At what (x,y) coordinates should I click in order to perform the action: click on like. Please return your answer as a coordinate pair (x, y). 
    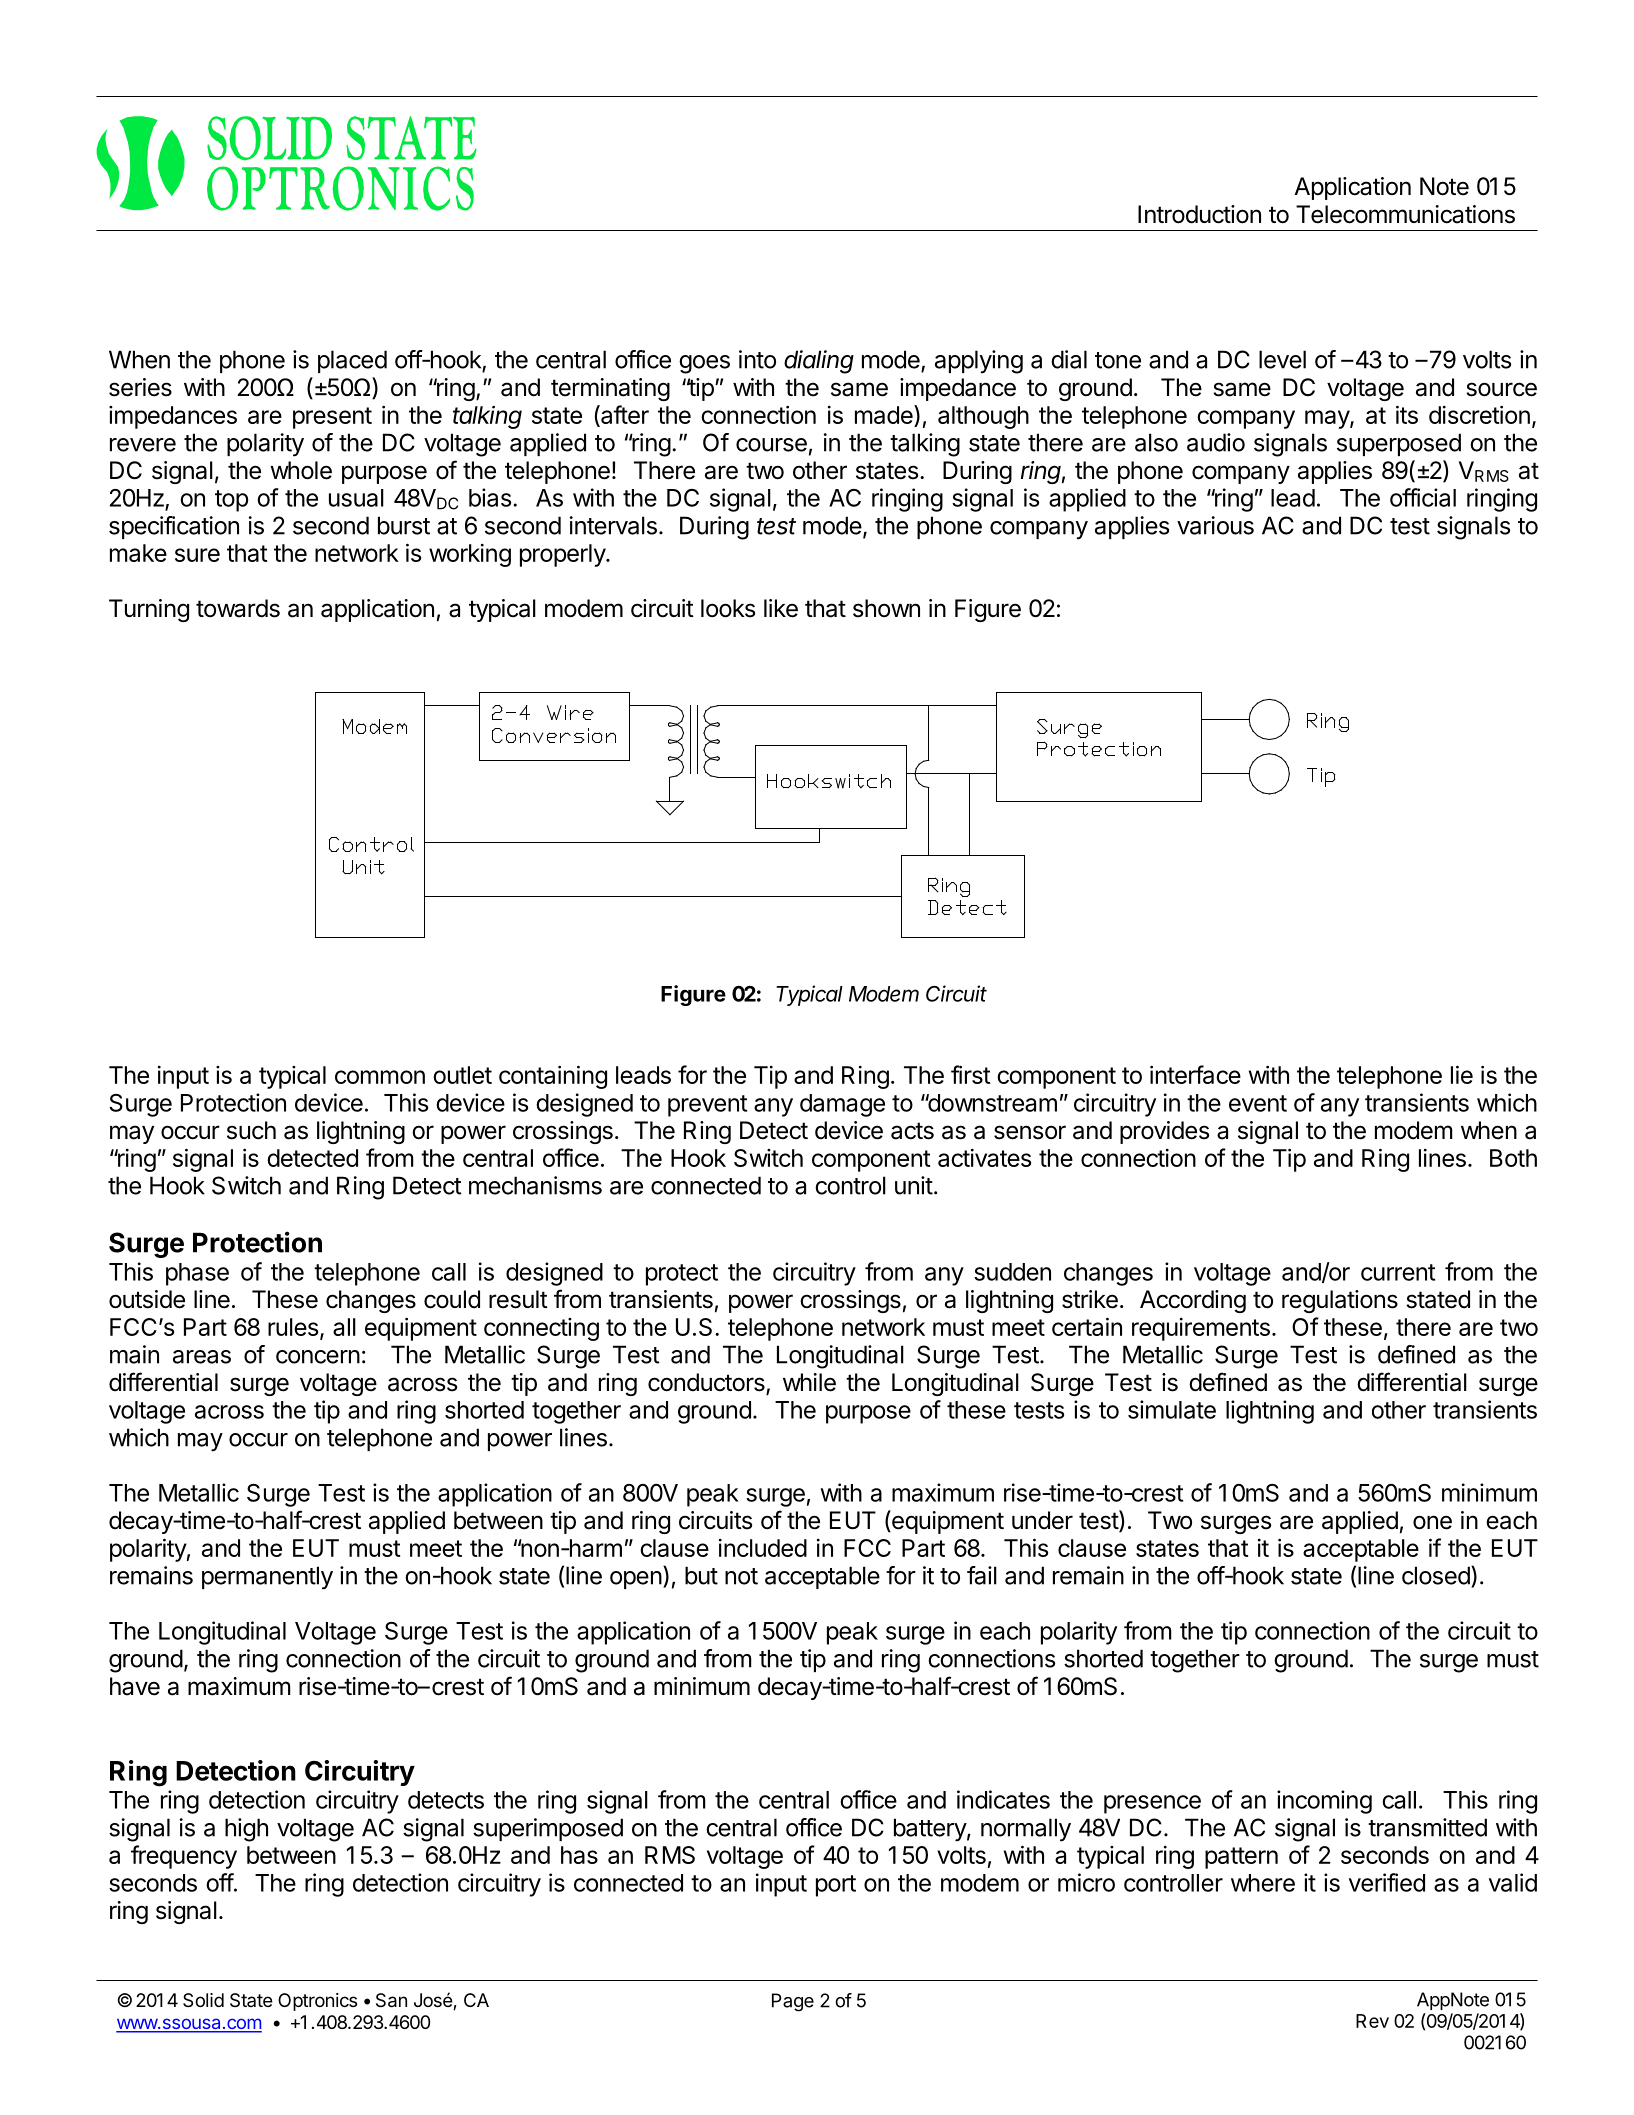
    Looking at the image, I should click on (781, 608).
